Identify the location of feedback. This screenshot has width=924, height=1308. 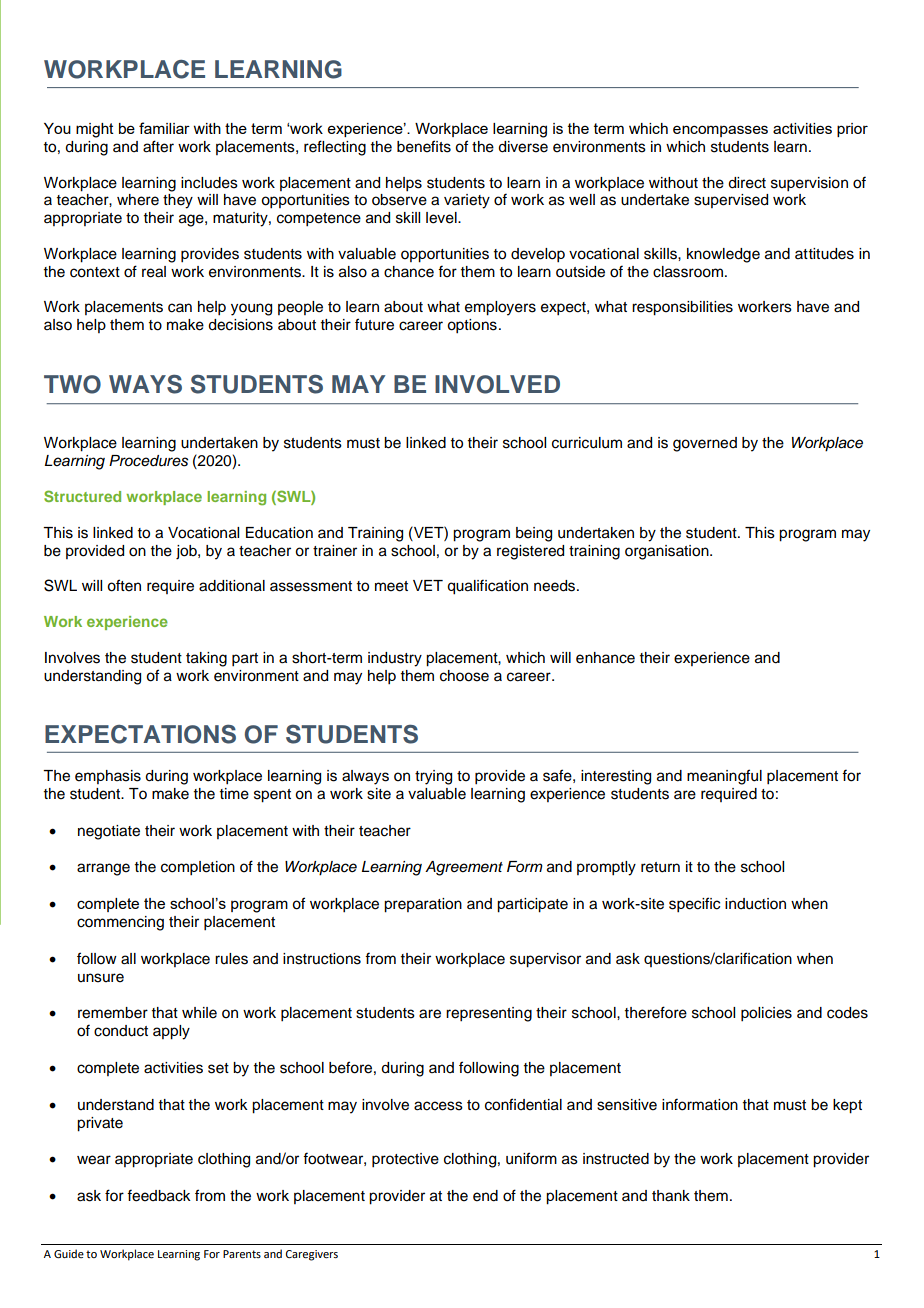
(159, 1195).
